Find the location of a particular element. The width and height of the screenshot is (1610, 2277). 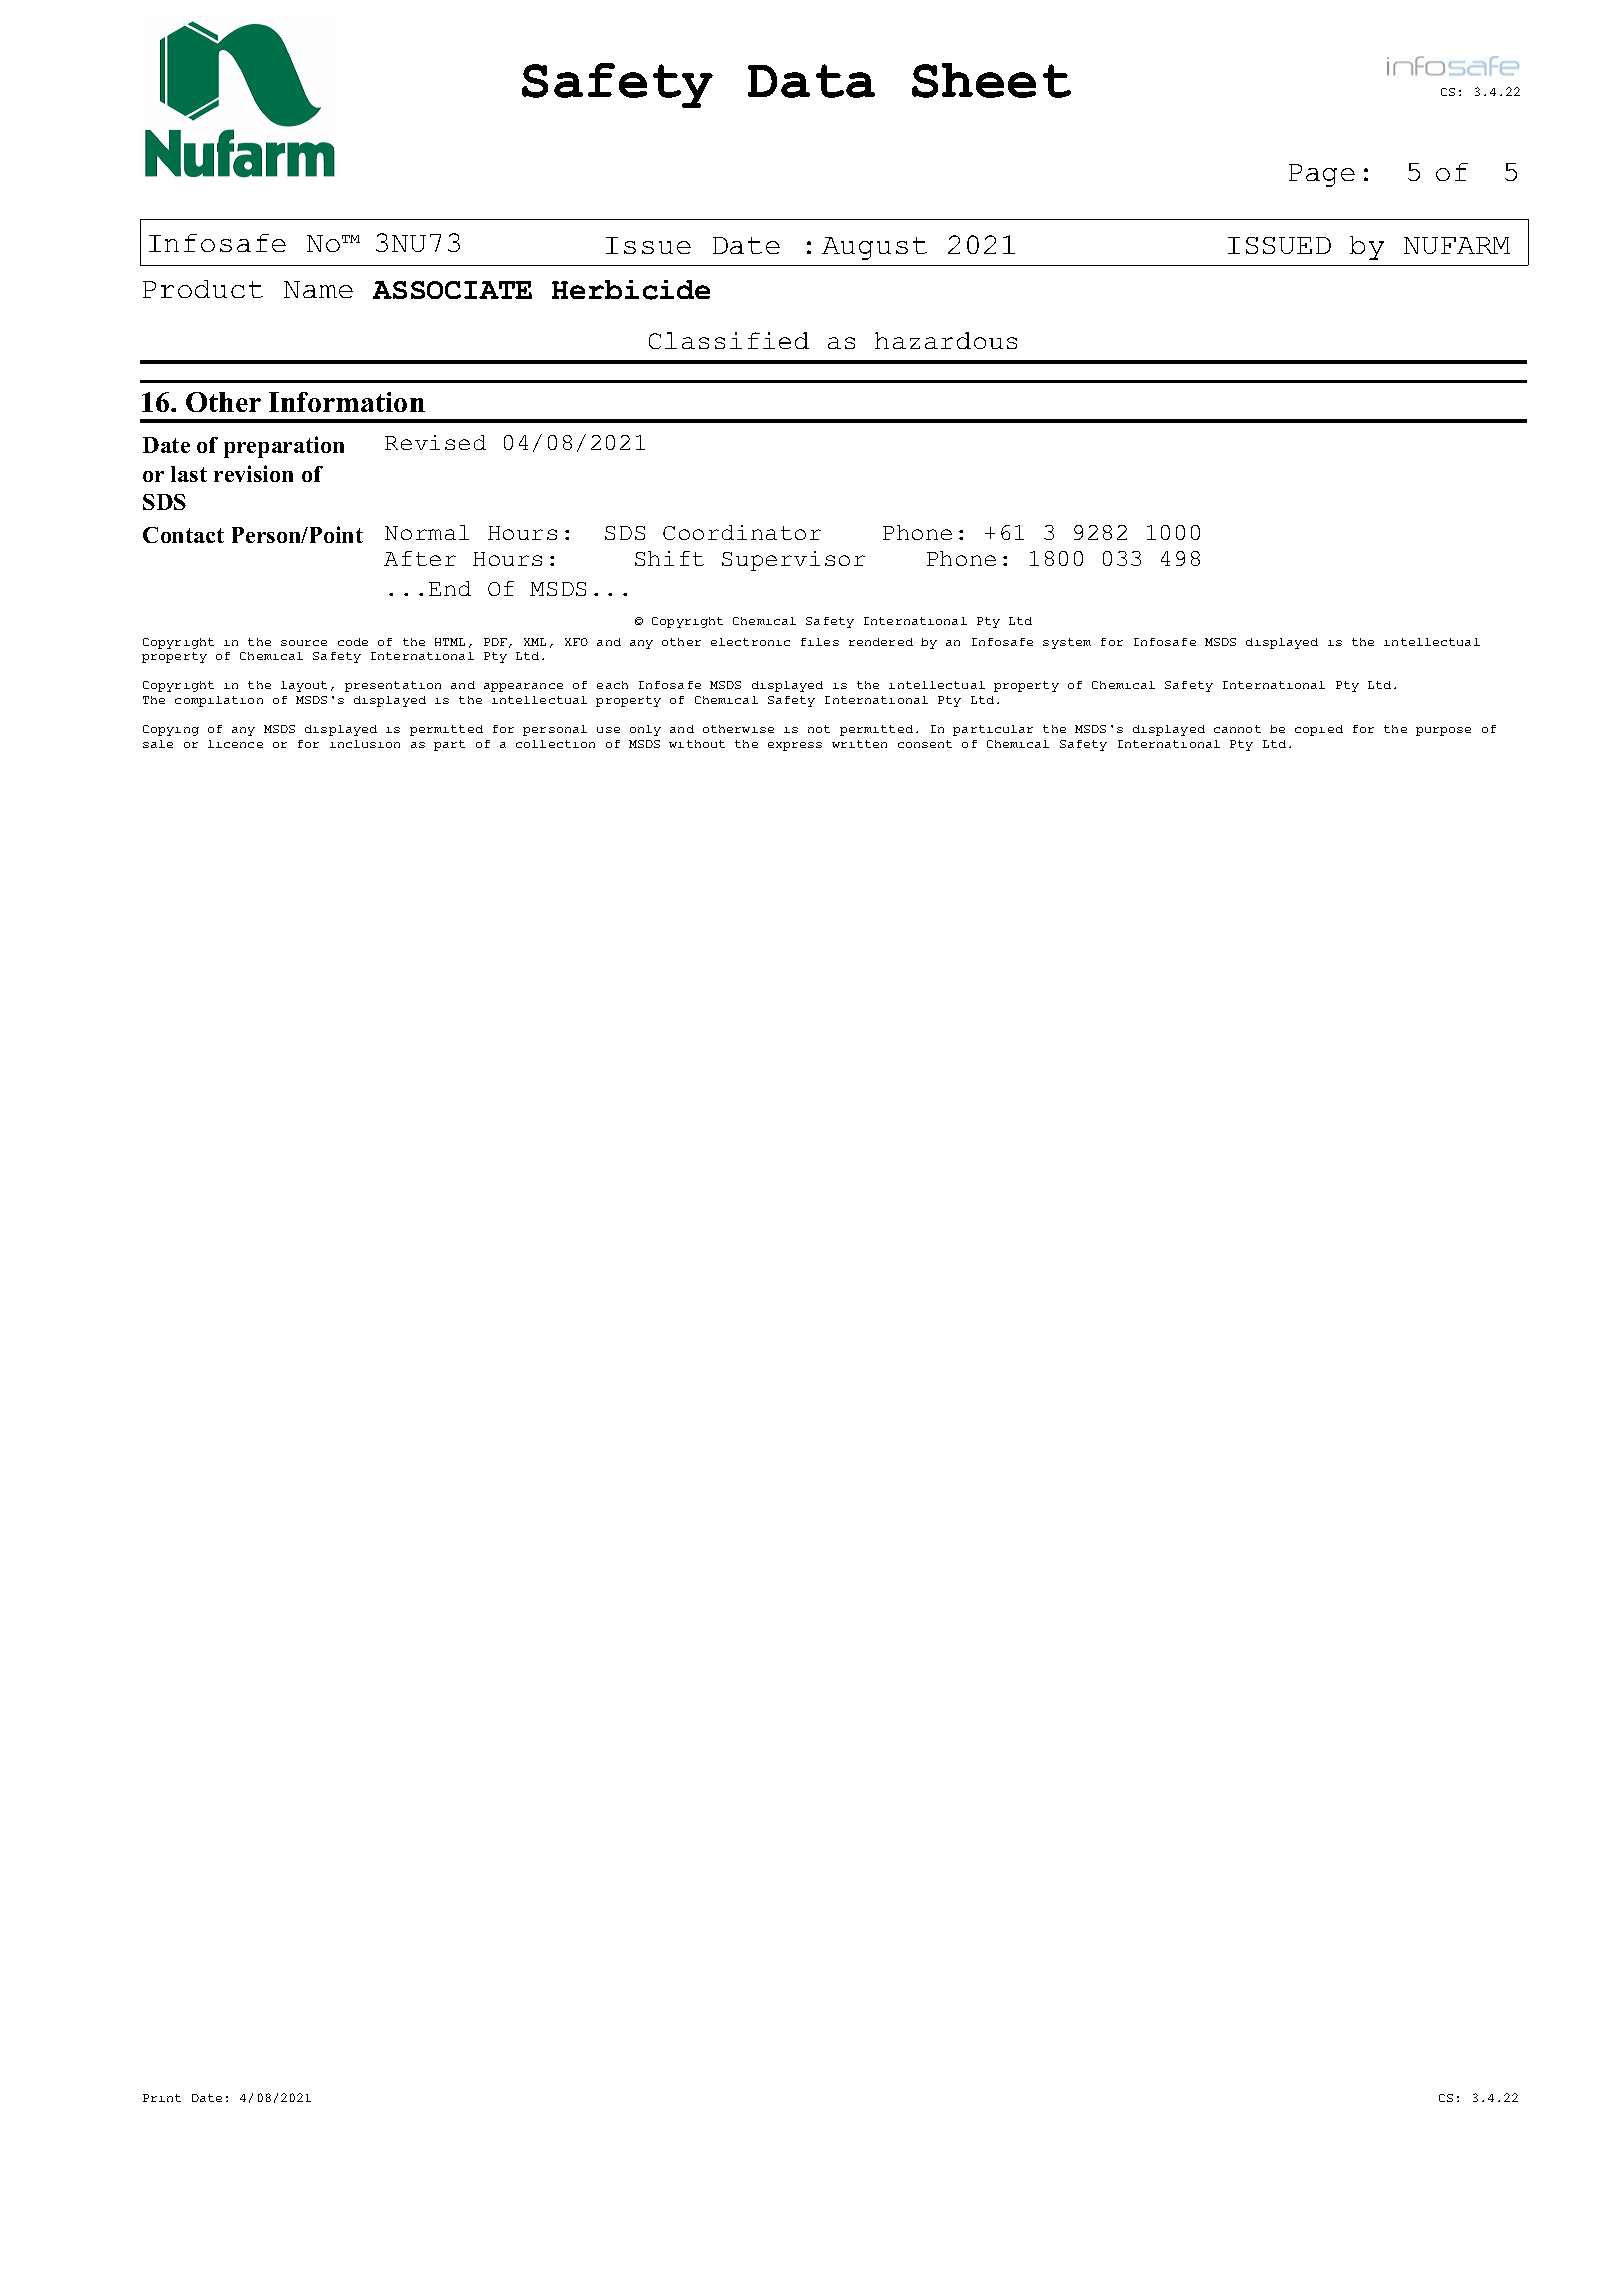

Data is located at coordinates (811, 81).
